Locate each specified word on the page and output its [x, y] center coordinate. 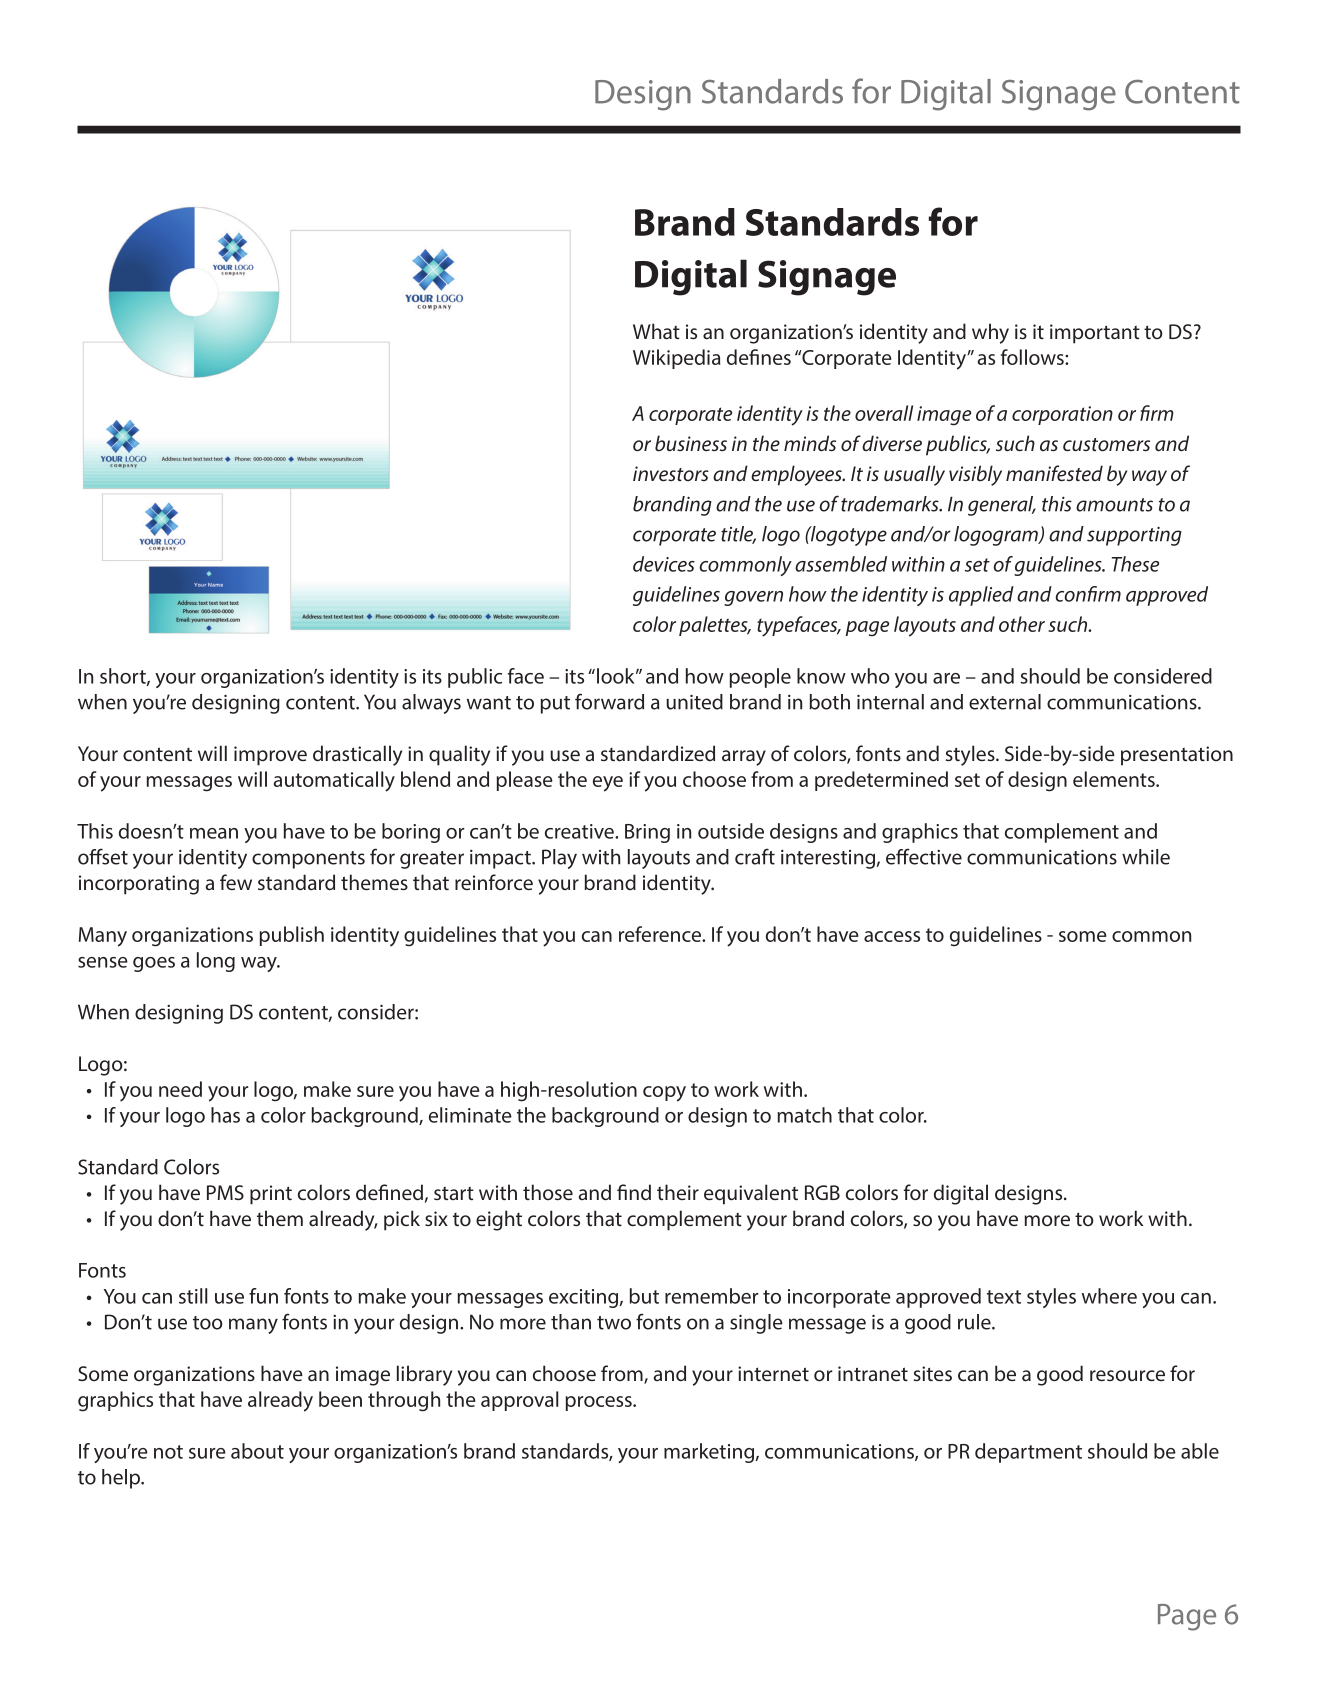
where [1109, 1296]
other [1022, 624]
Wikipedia [676, 359]
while [1146, 857]
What [656, 331]
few [236, 882]
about [257, 1451]
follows [1033, 357]
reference [661, 934]
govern [753, 598]
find [634, 1192]
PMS [225, 1192]
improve [270, 756]
